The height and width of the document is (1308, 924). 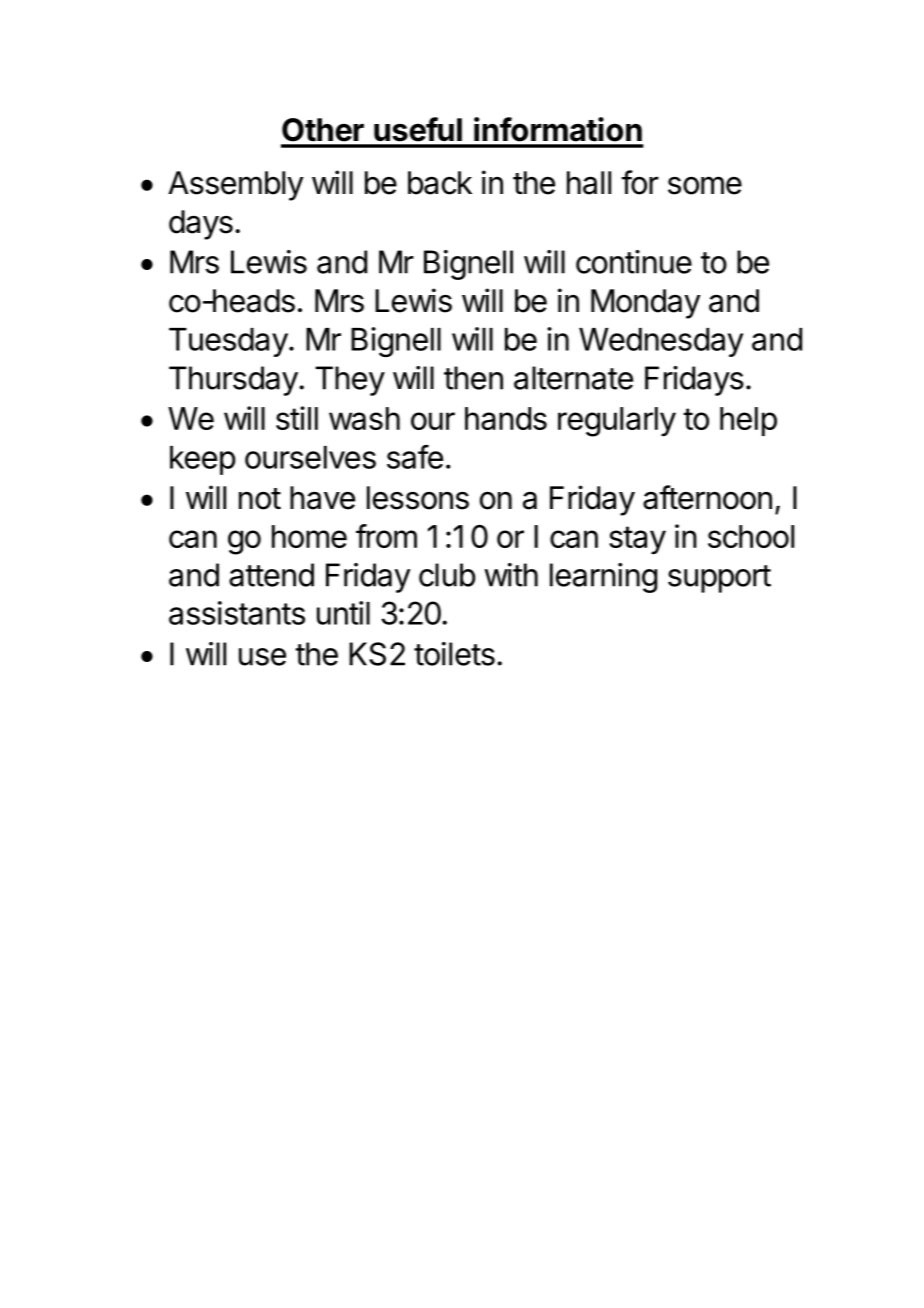 What do you see at coordinates (440, 183) in the document?
I see `back` at bounding box center [440, 183].
